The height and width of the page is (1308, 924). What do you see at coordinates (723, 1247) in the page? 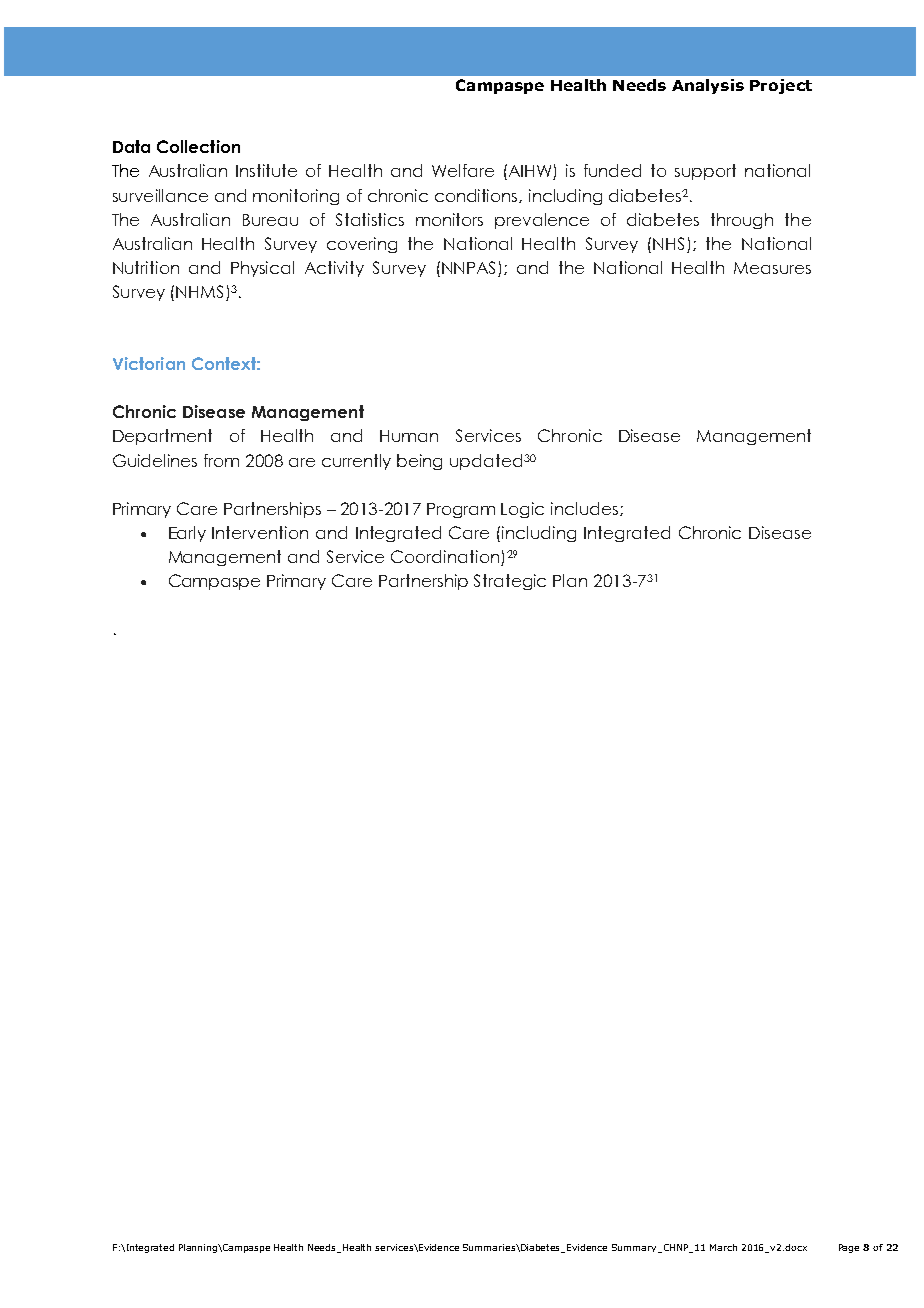
I see `March` at bounding box center [723, 1247].
